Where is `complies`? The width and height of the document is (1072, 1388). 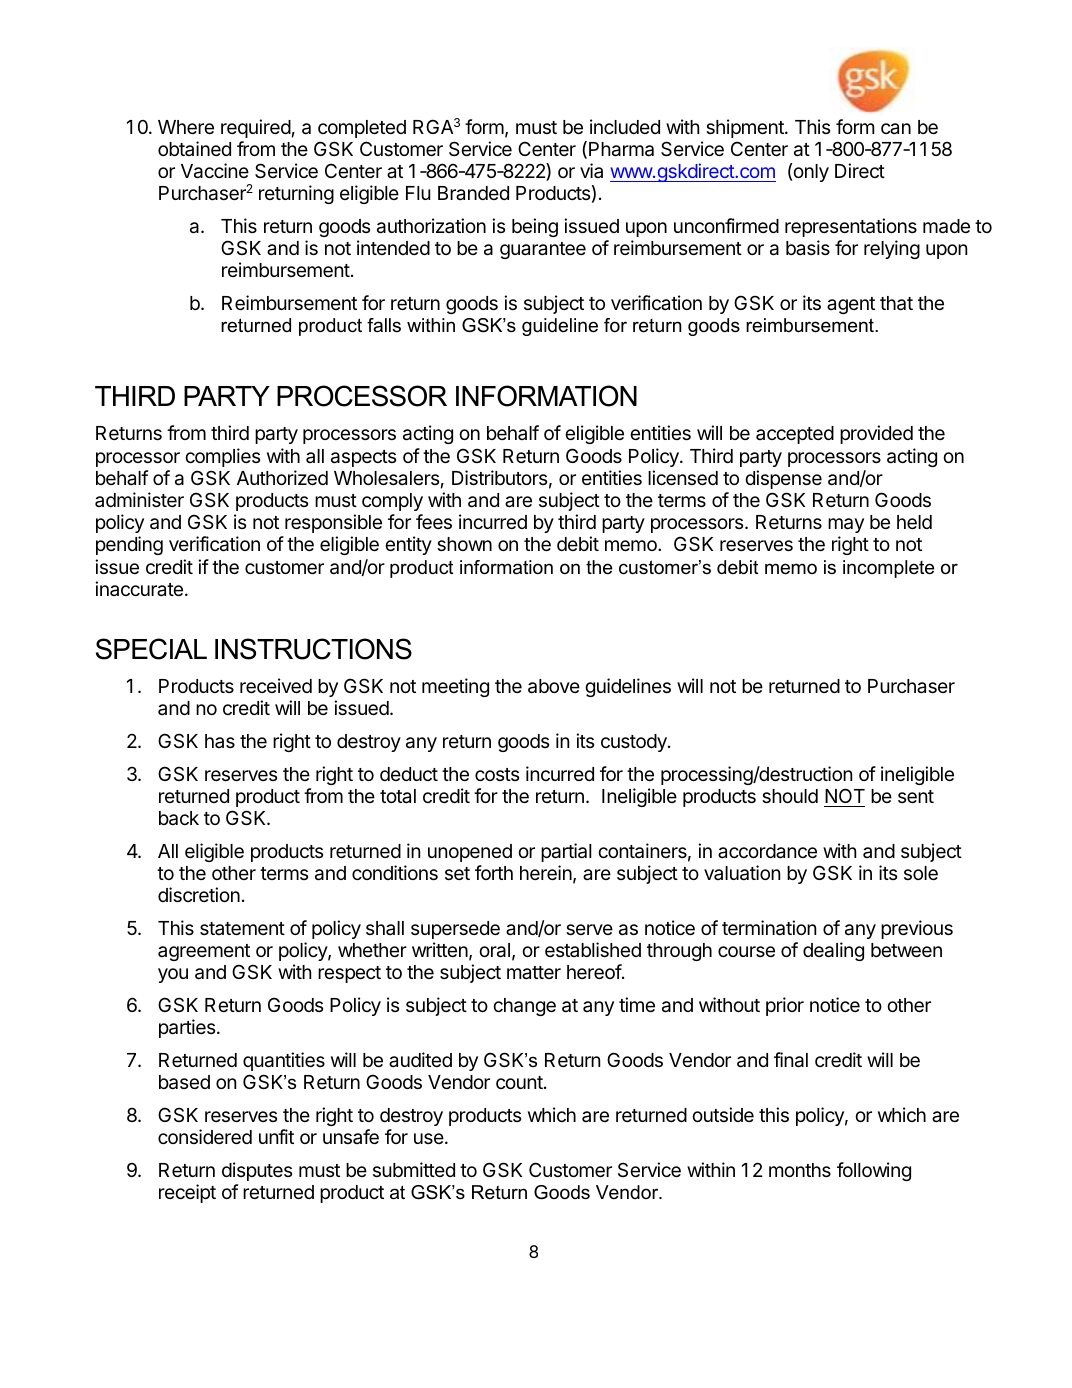
complies is located at coordinates (222, 457).
